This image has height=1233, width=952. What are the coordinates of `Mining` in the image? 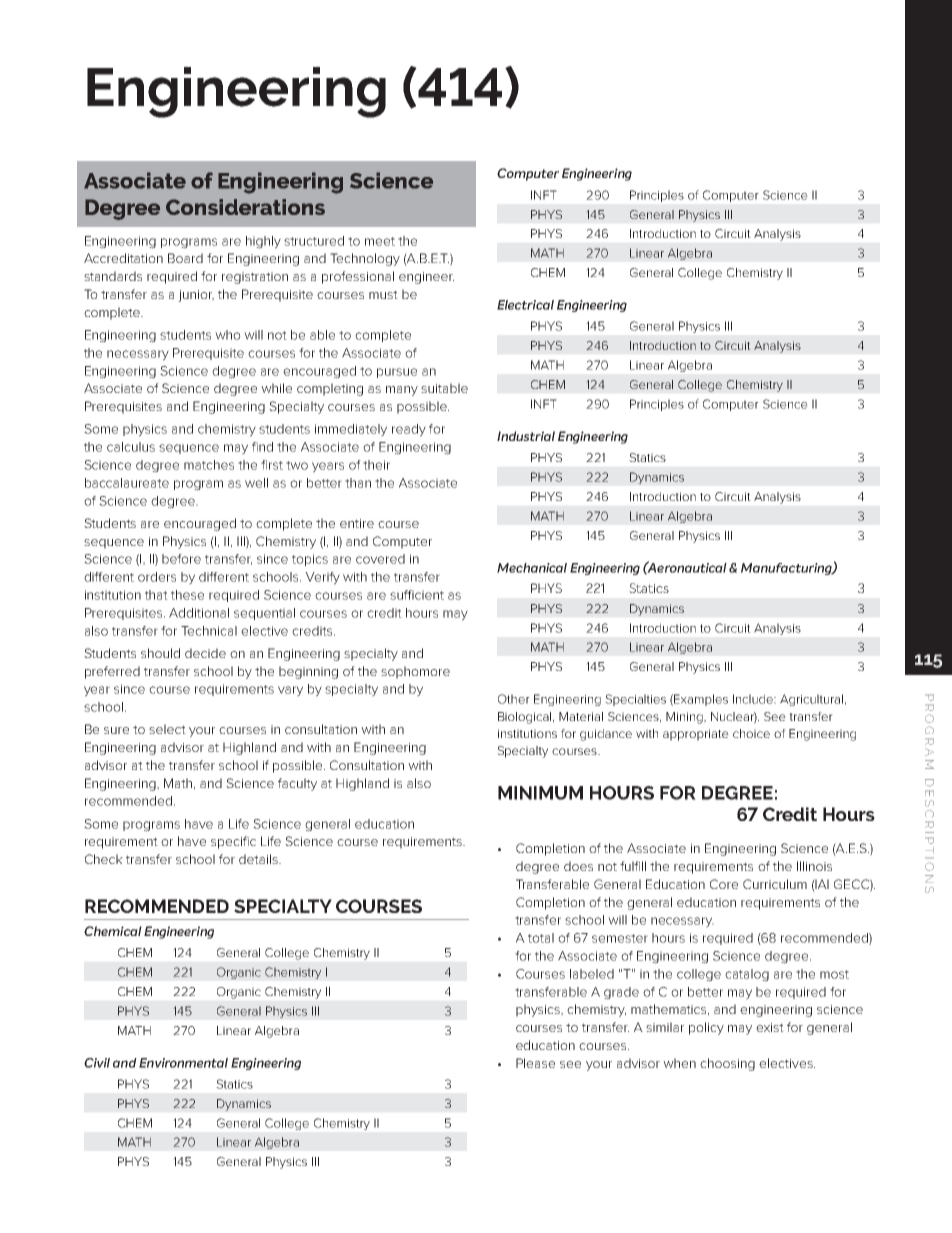 It's located at (685, 718).
